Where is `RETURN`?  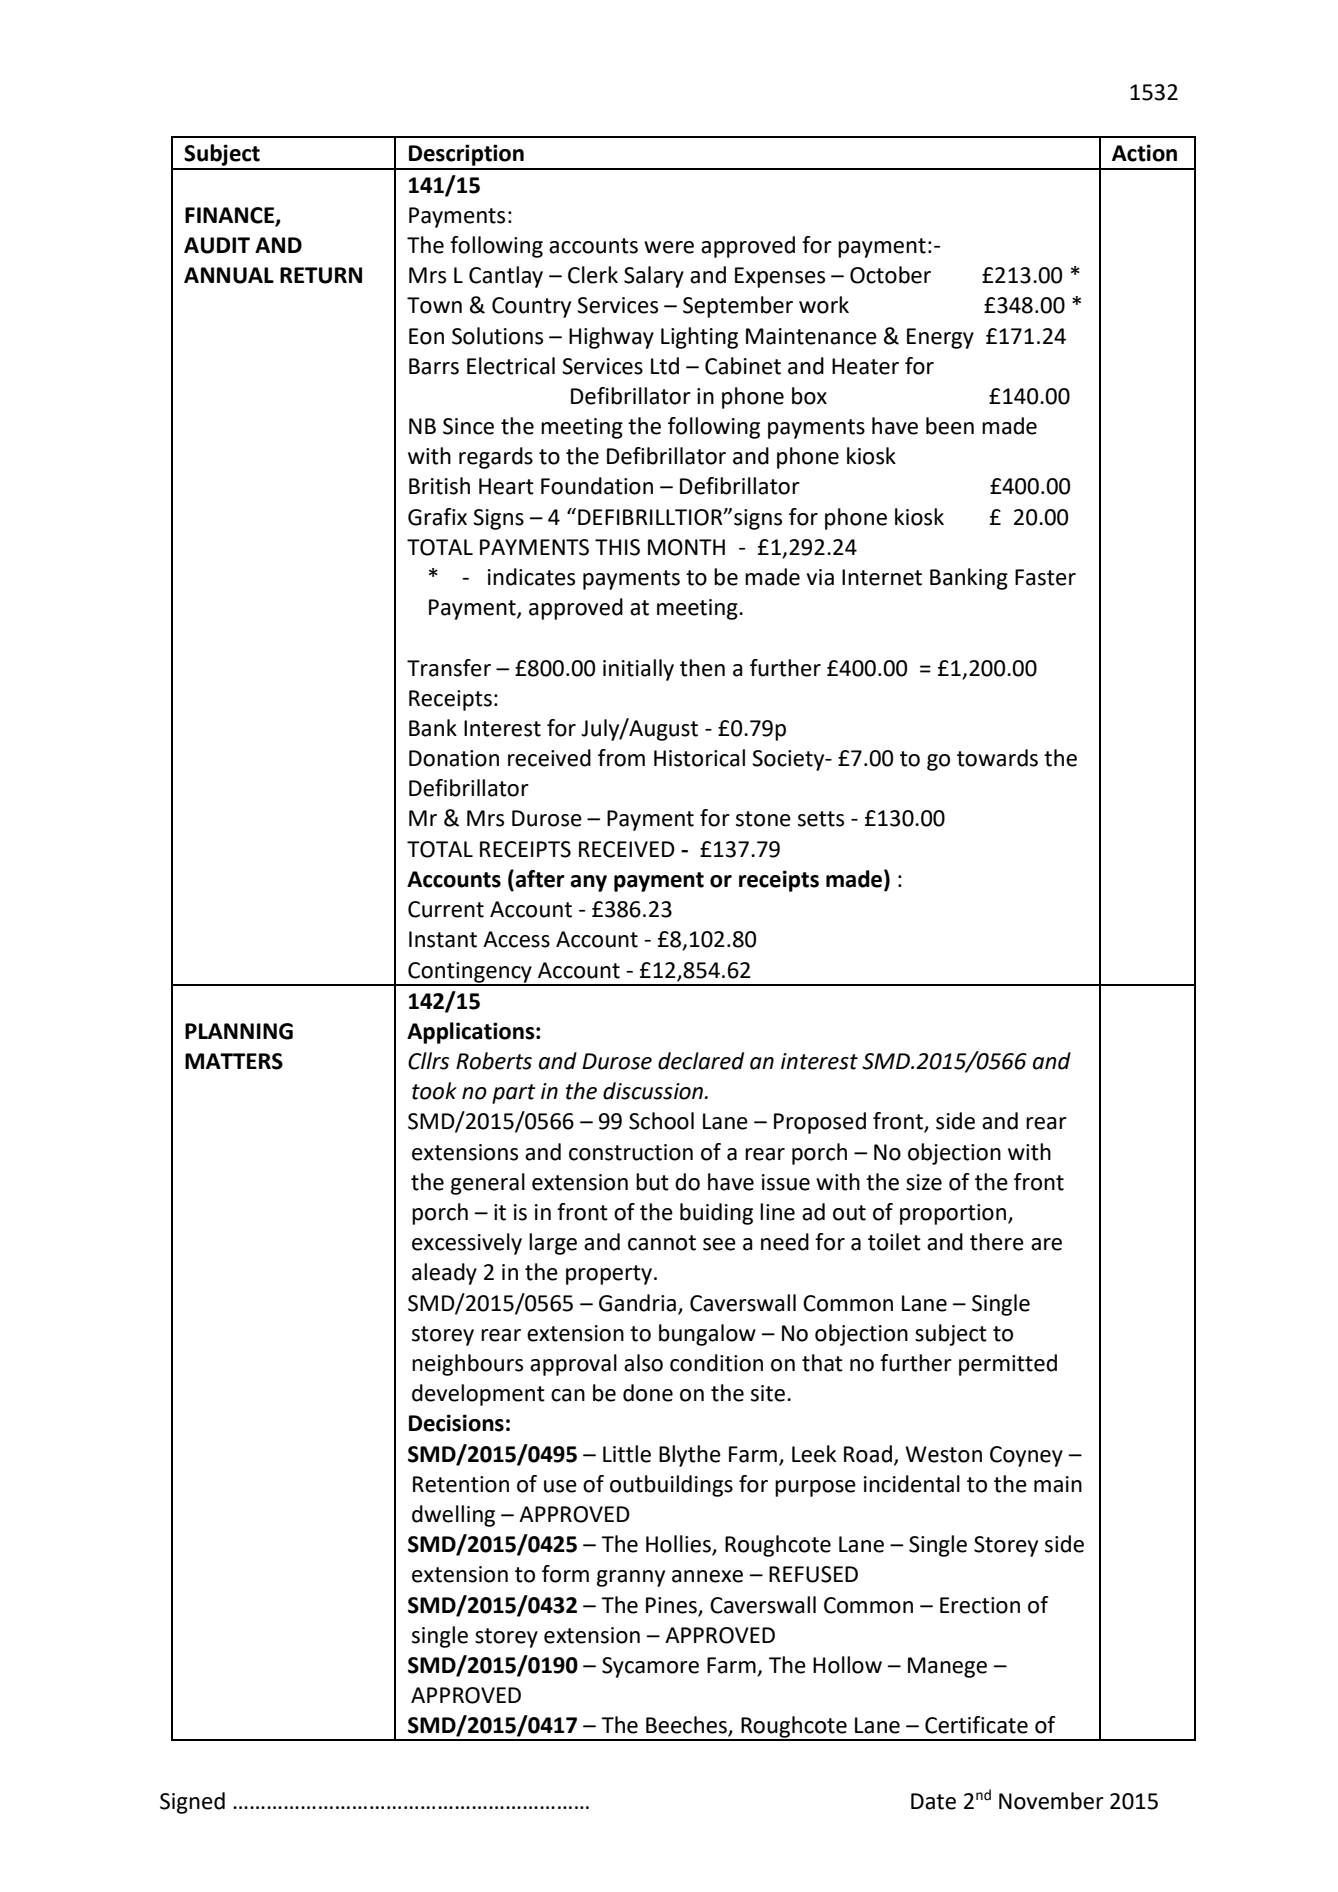
RETURN is located at coordinates (321, 275).
